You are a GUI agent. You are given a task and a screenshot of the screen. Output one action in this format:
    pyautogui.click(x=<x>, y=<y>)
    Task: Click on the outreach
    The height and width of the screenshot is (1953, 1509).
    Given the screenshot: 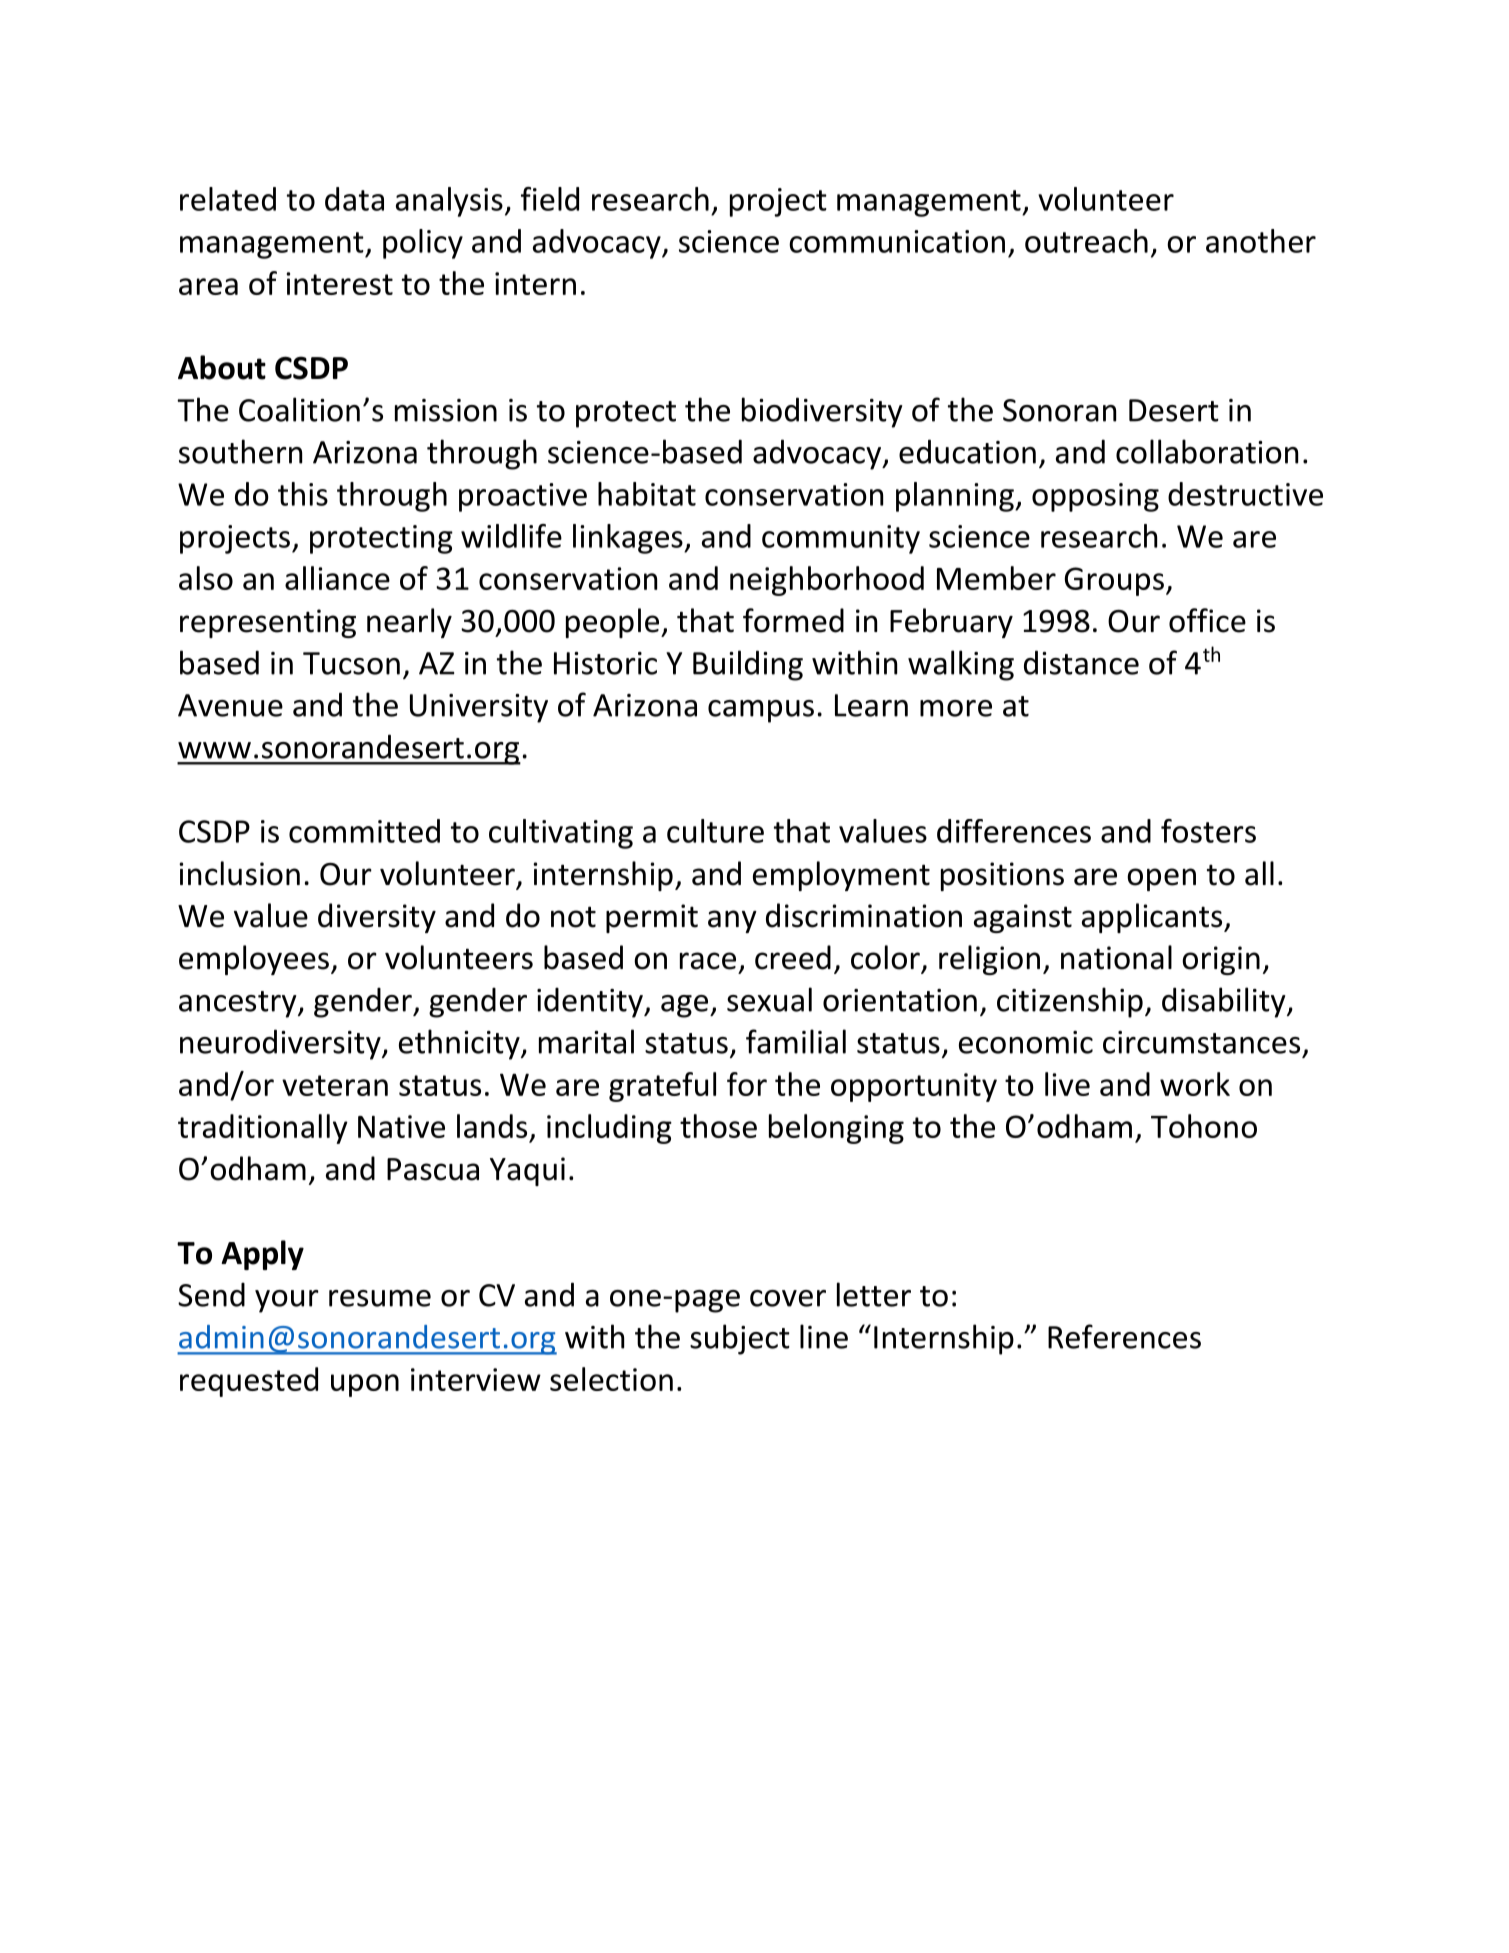 What is the action you would take?
    pyautogui.click(x=1086, y=241)
